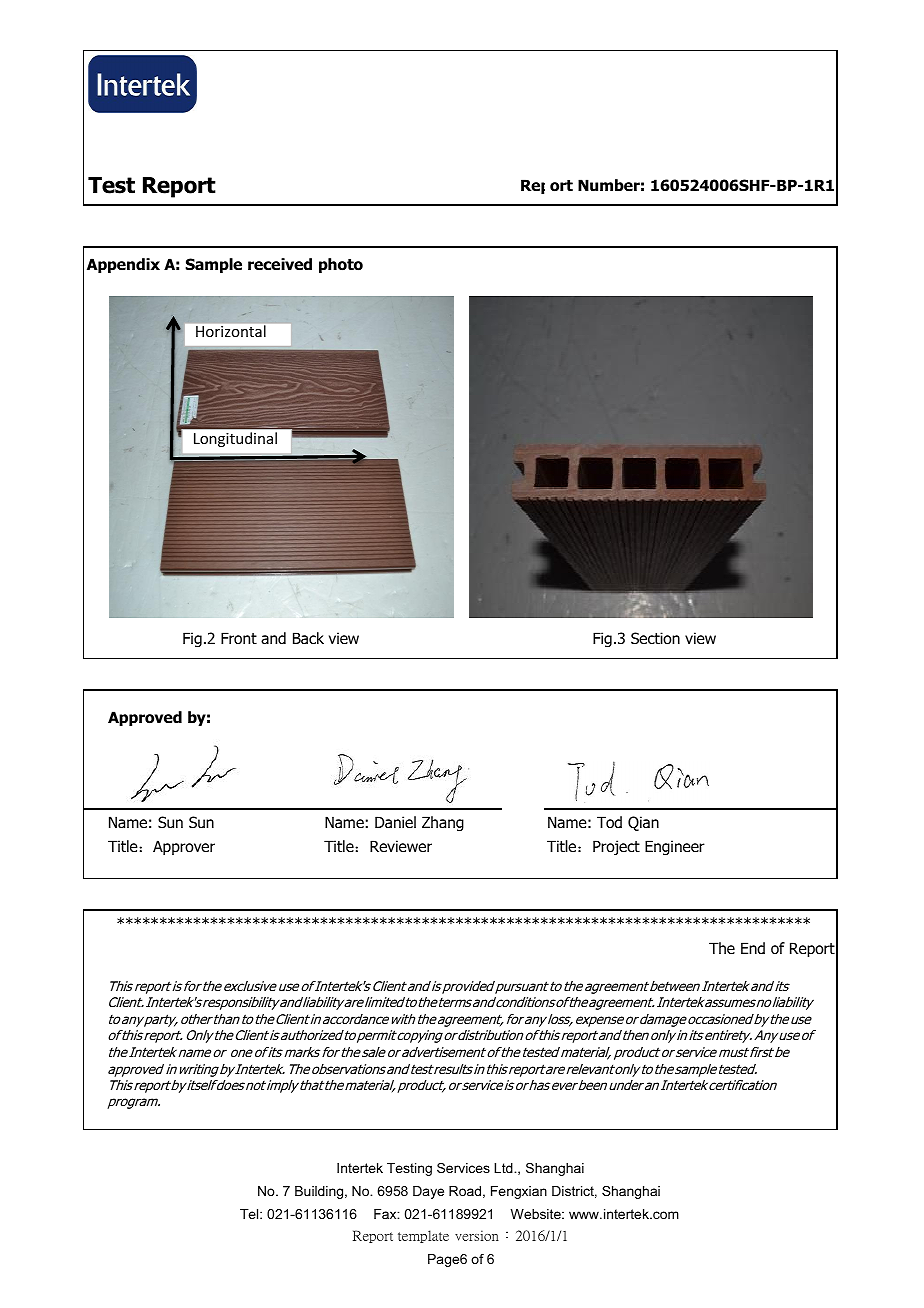 The width and height of the screenshot is (924, 1308). What do you see at coordinates (643, 823) in the screenshot?
I see `Qian` at bounding box center [643, 823].
